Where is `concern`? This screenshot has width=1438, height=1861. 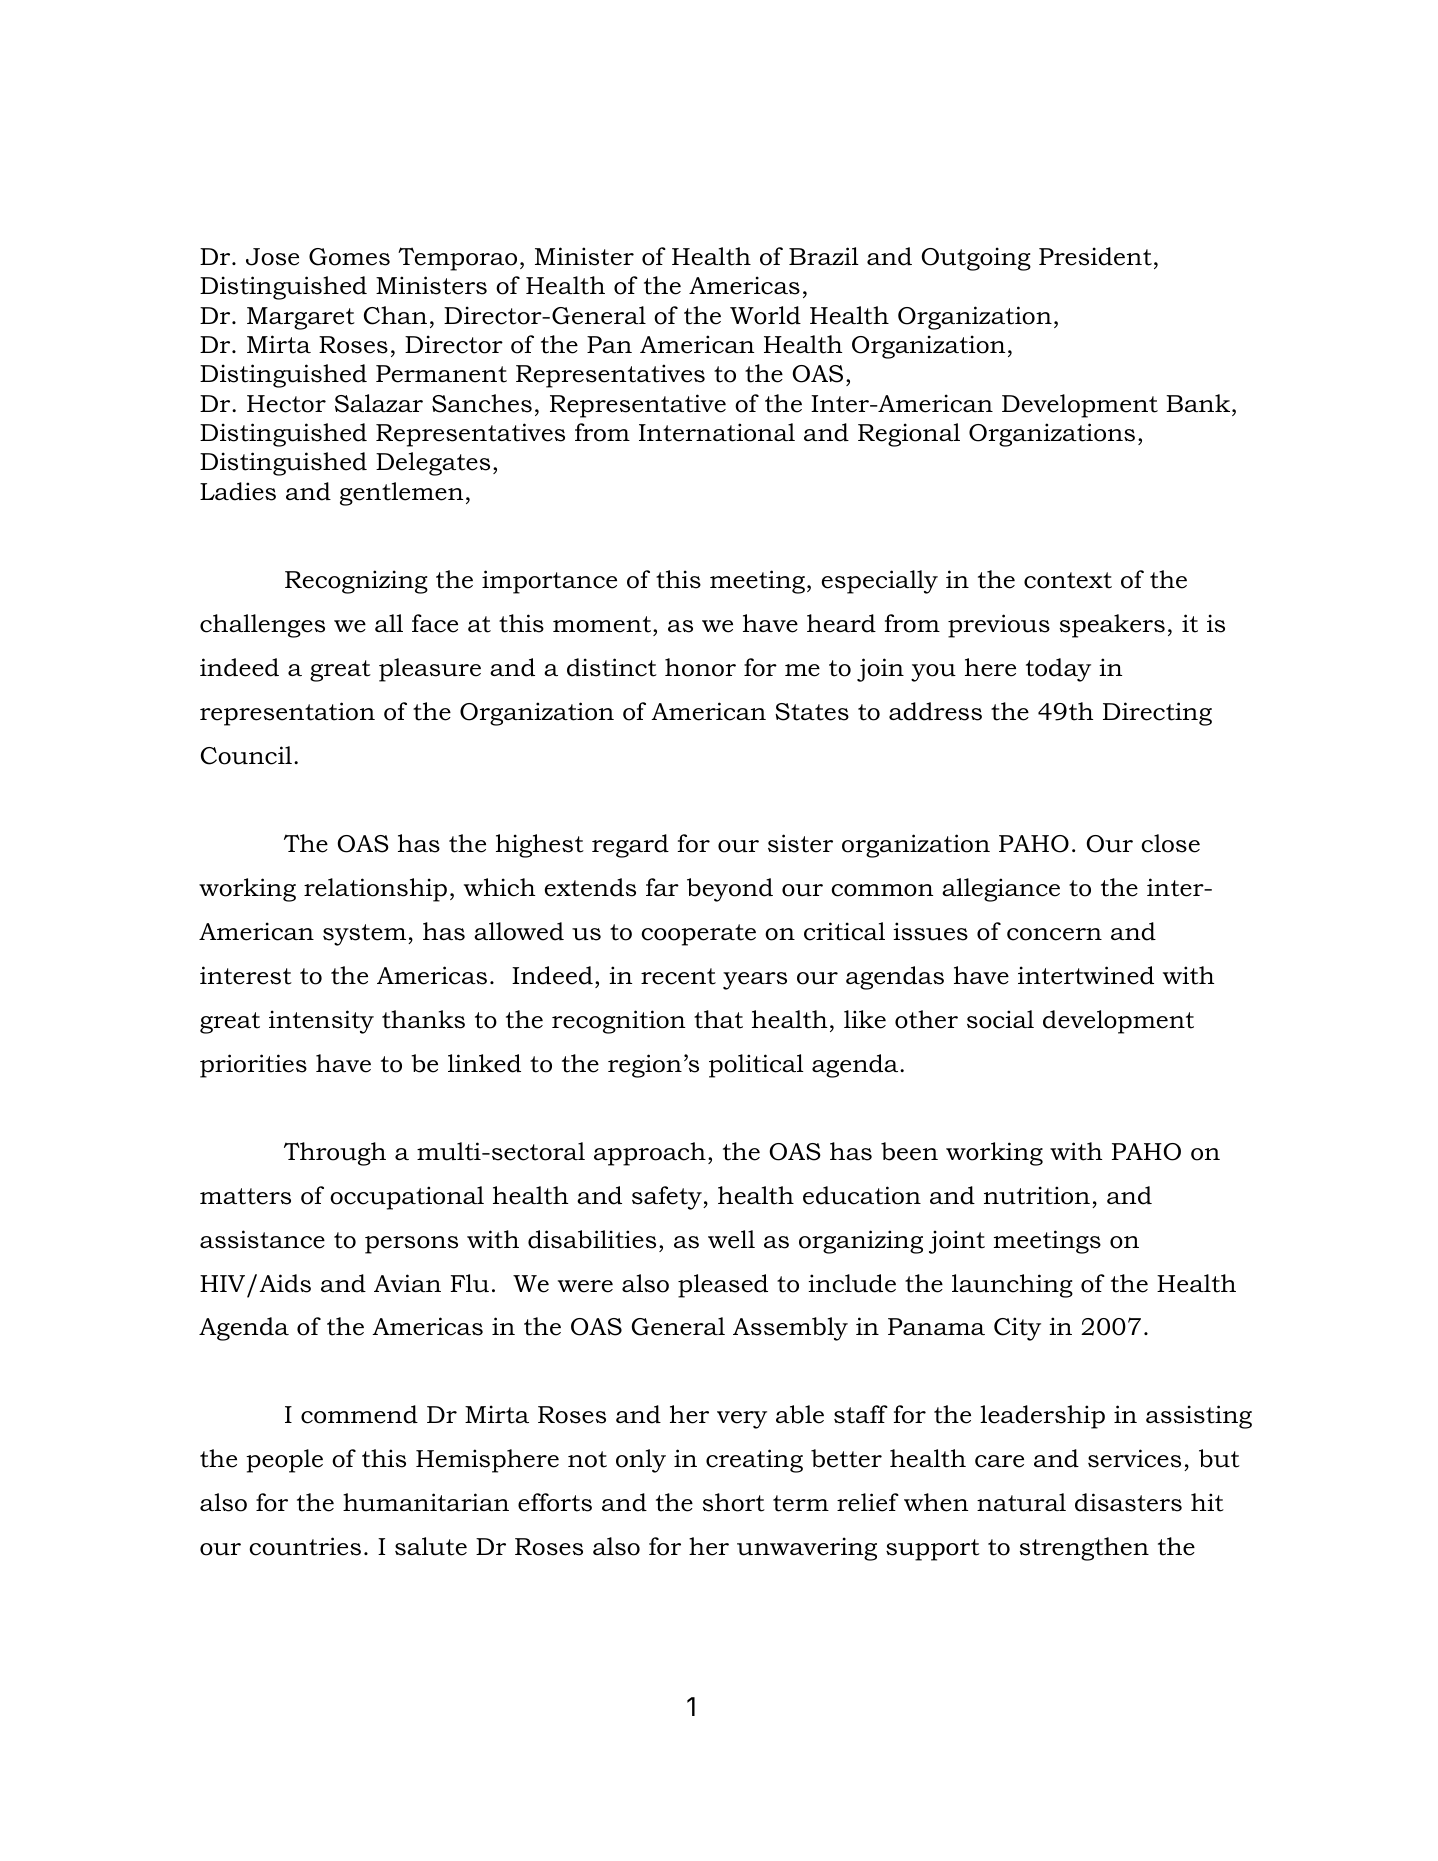 concern is located at coordinates (1054, 934).
